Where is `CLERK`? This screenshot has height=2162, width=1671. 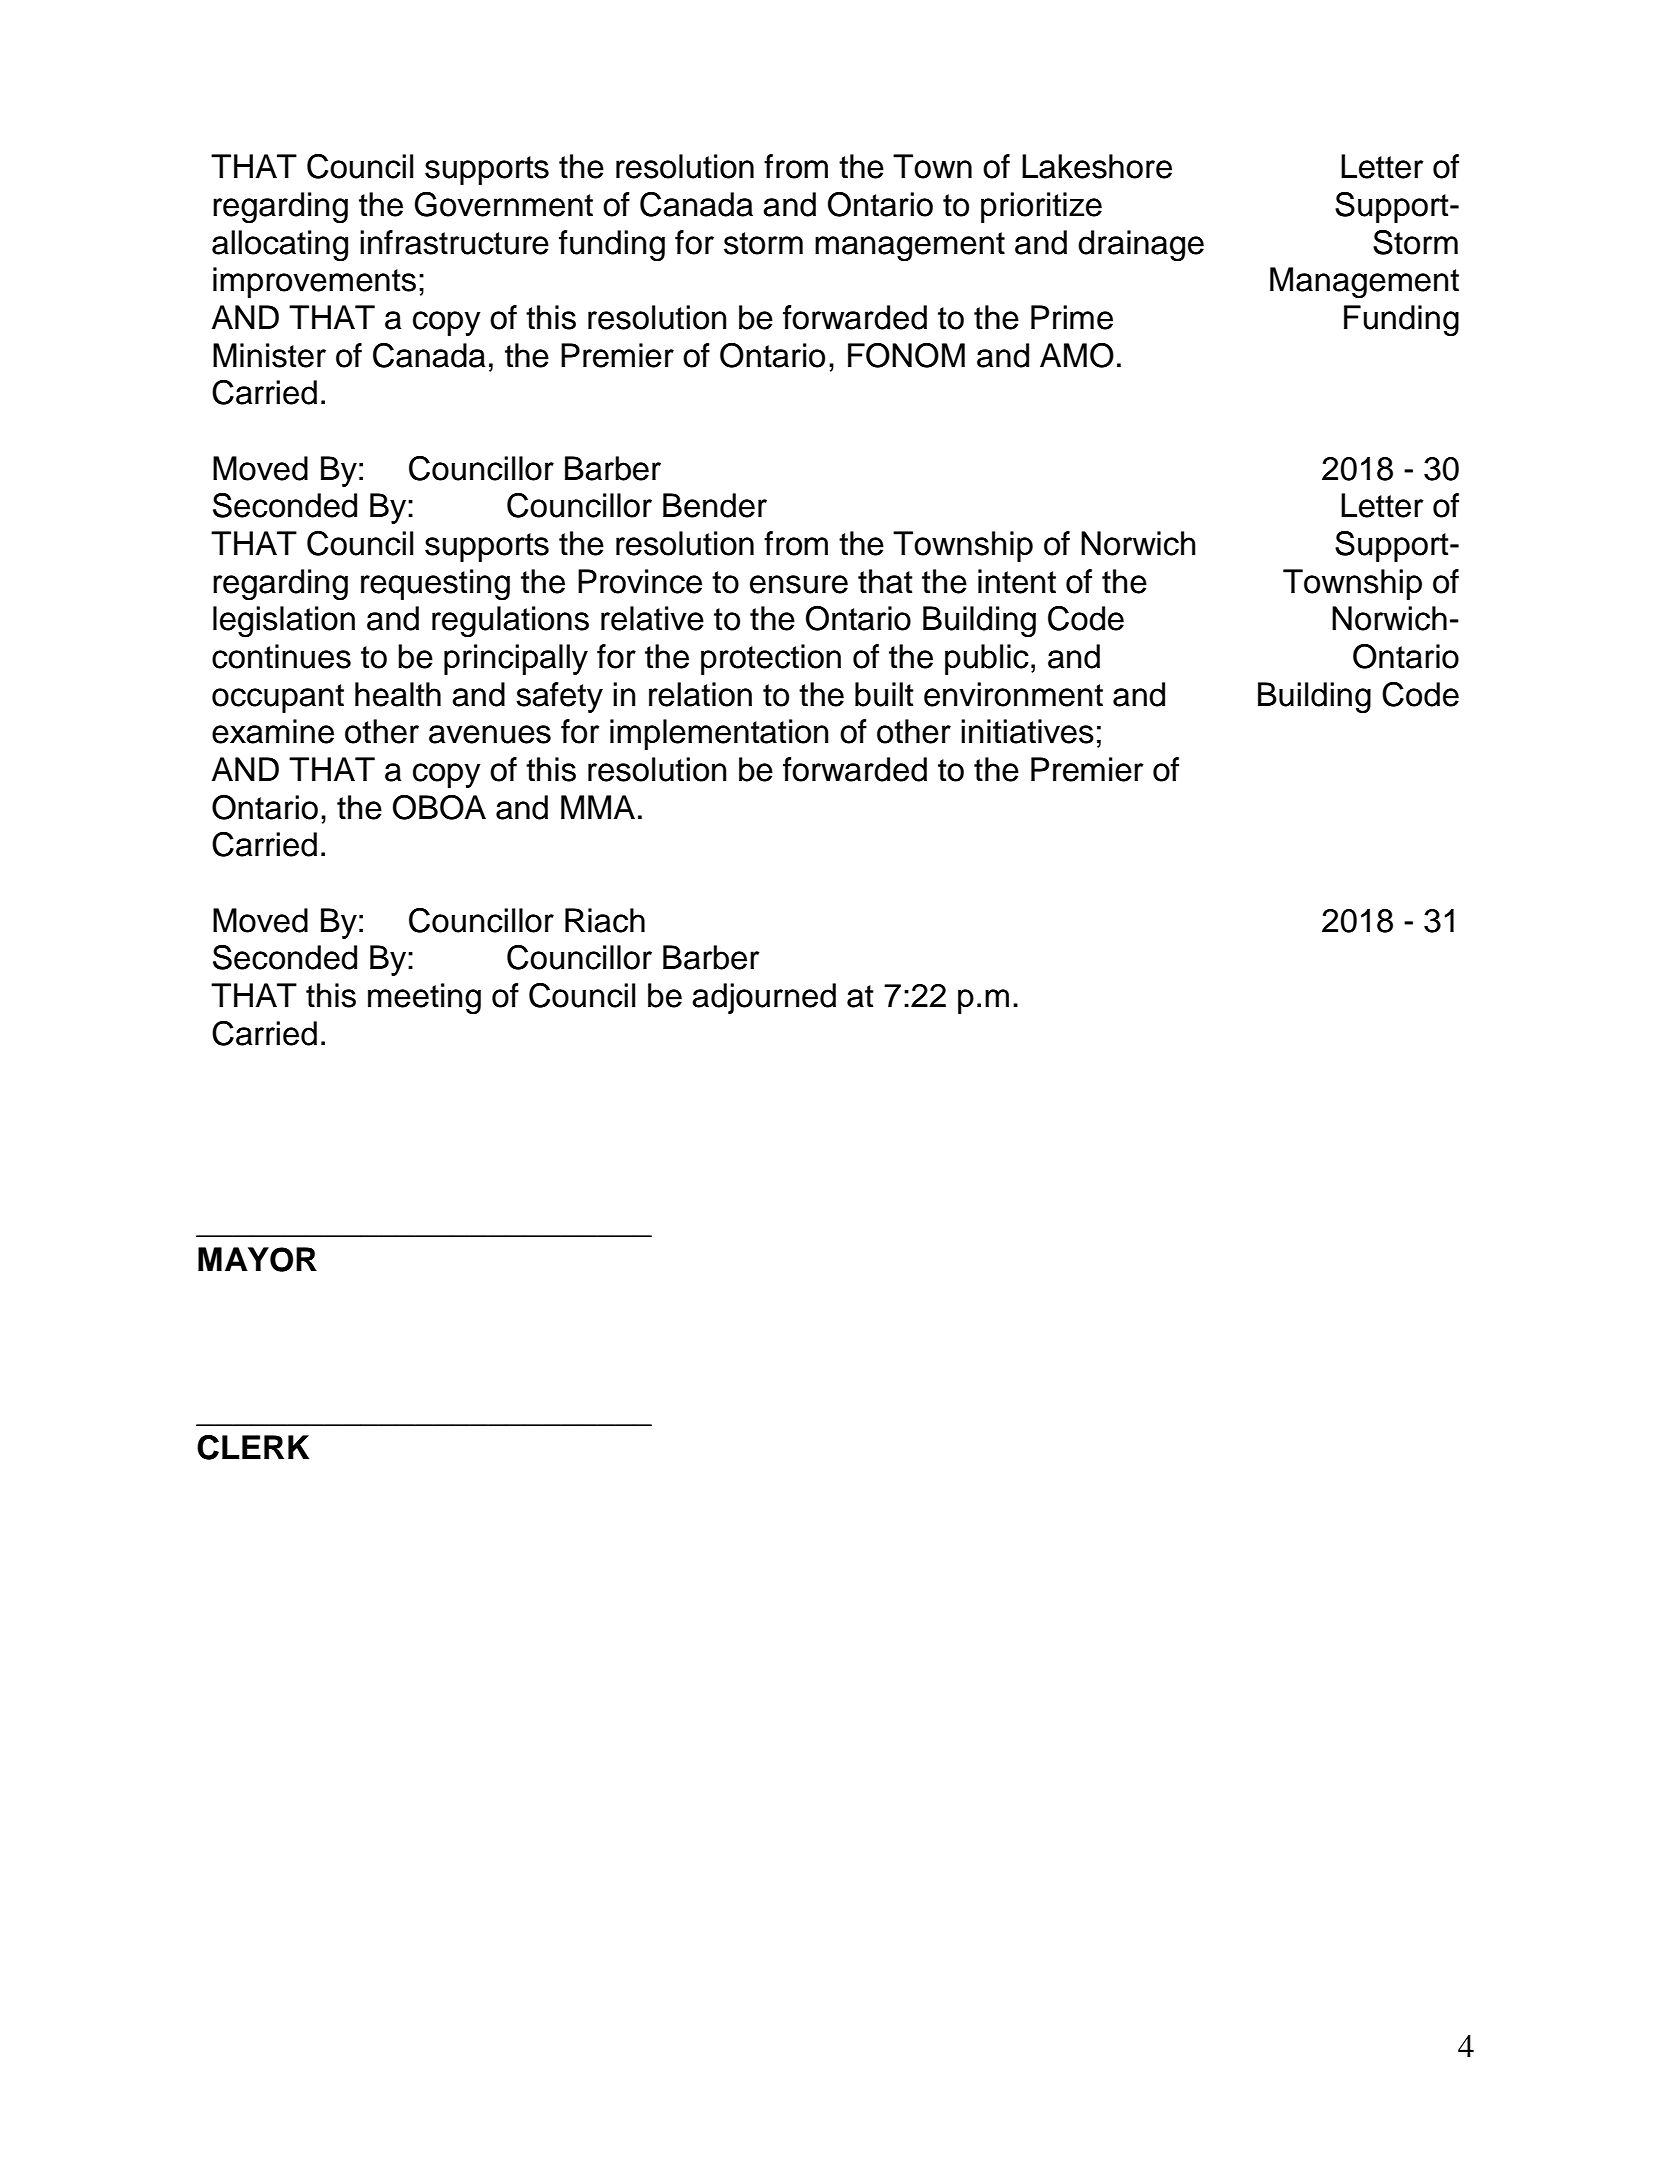
CLERK is located at coordinates (253, 1447).
